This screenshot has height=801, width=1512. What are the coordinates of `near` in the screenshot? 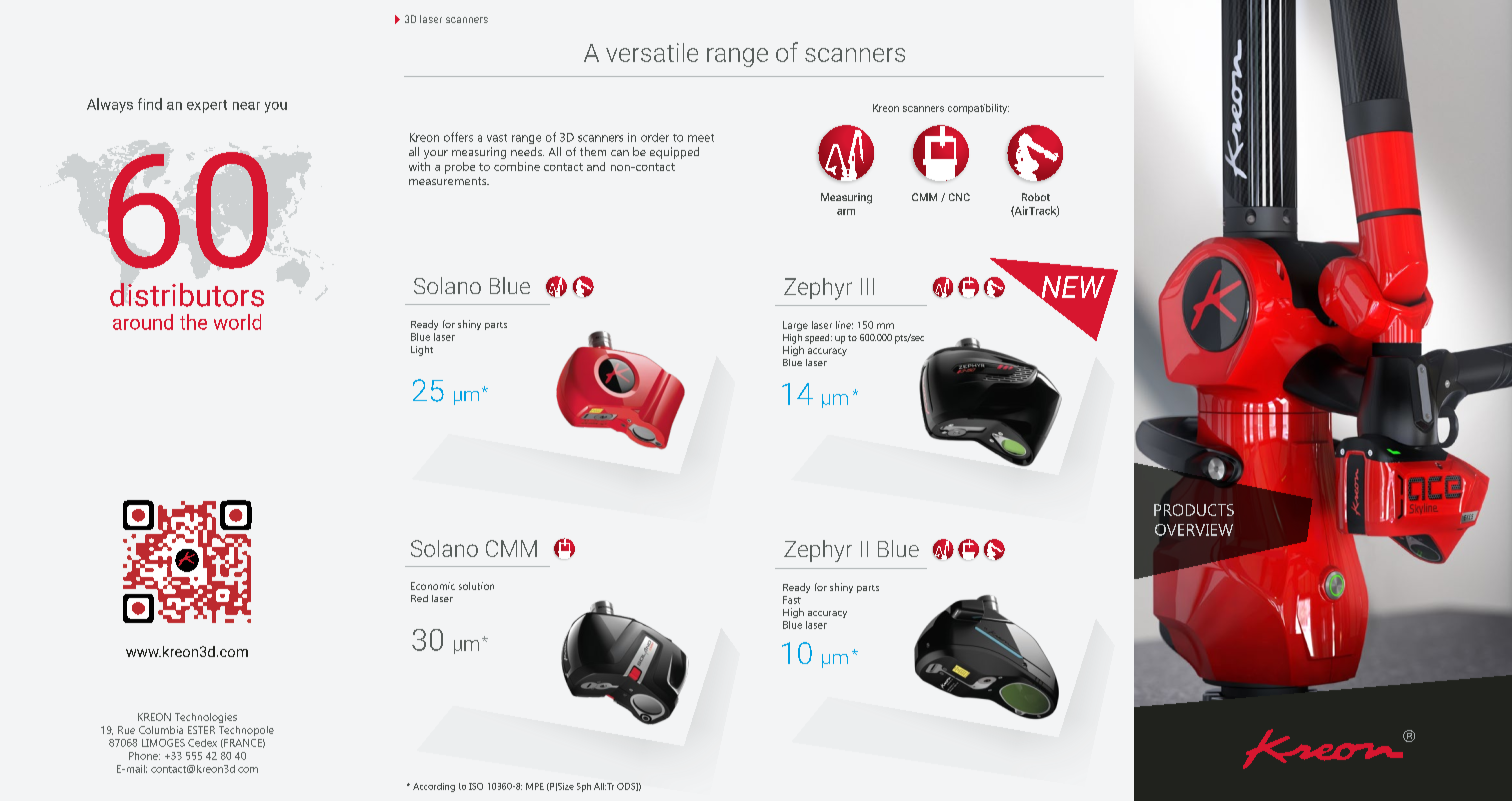 It's located at (246, 106).
